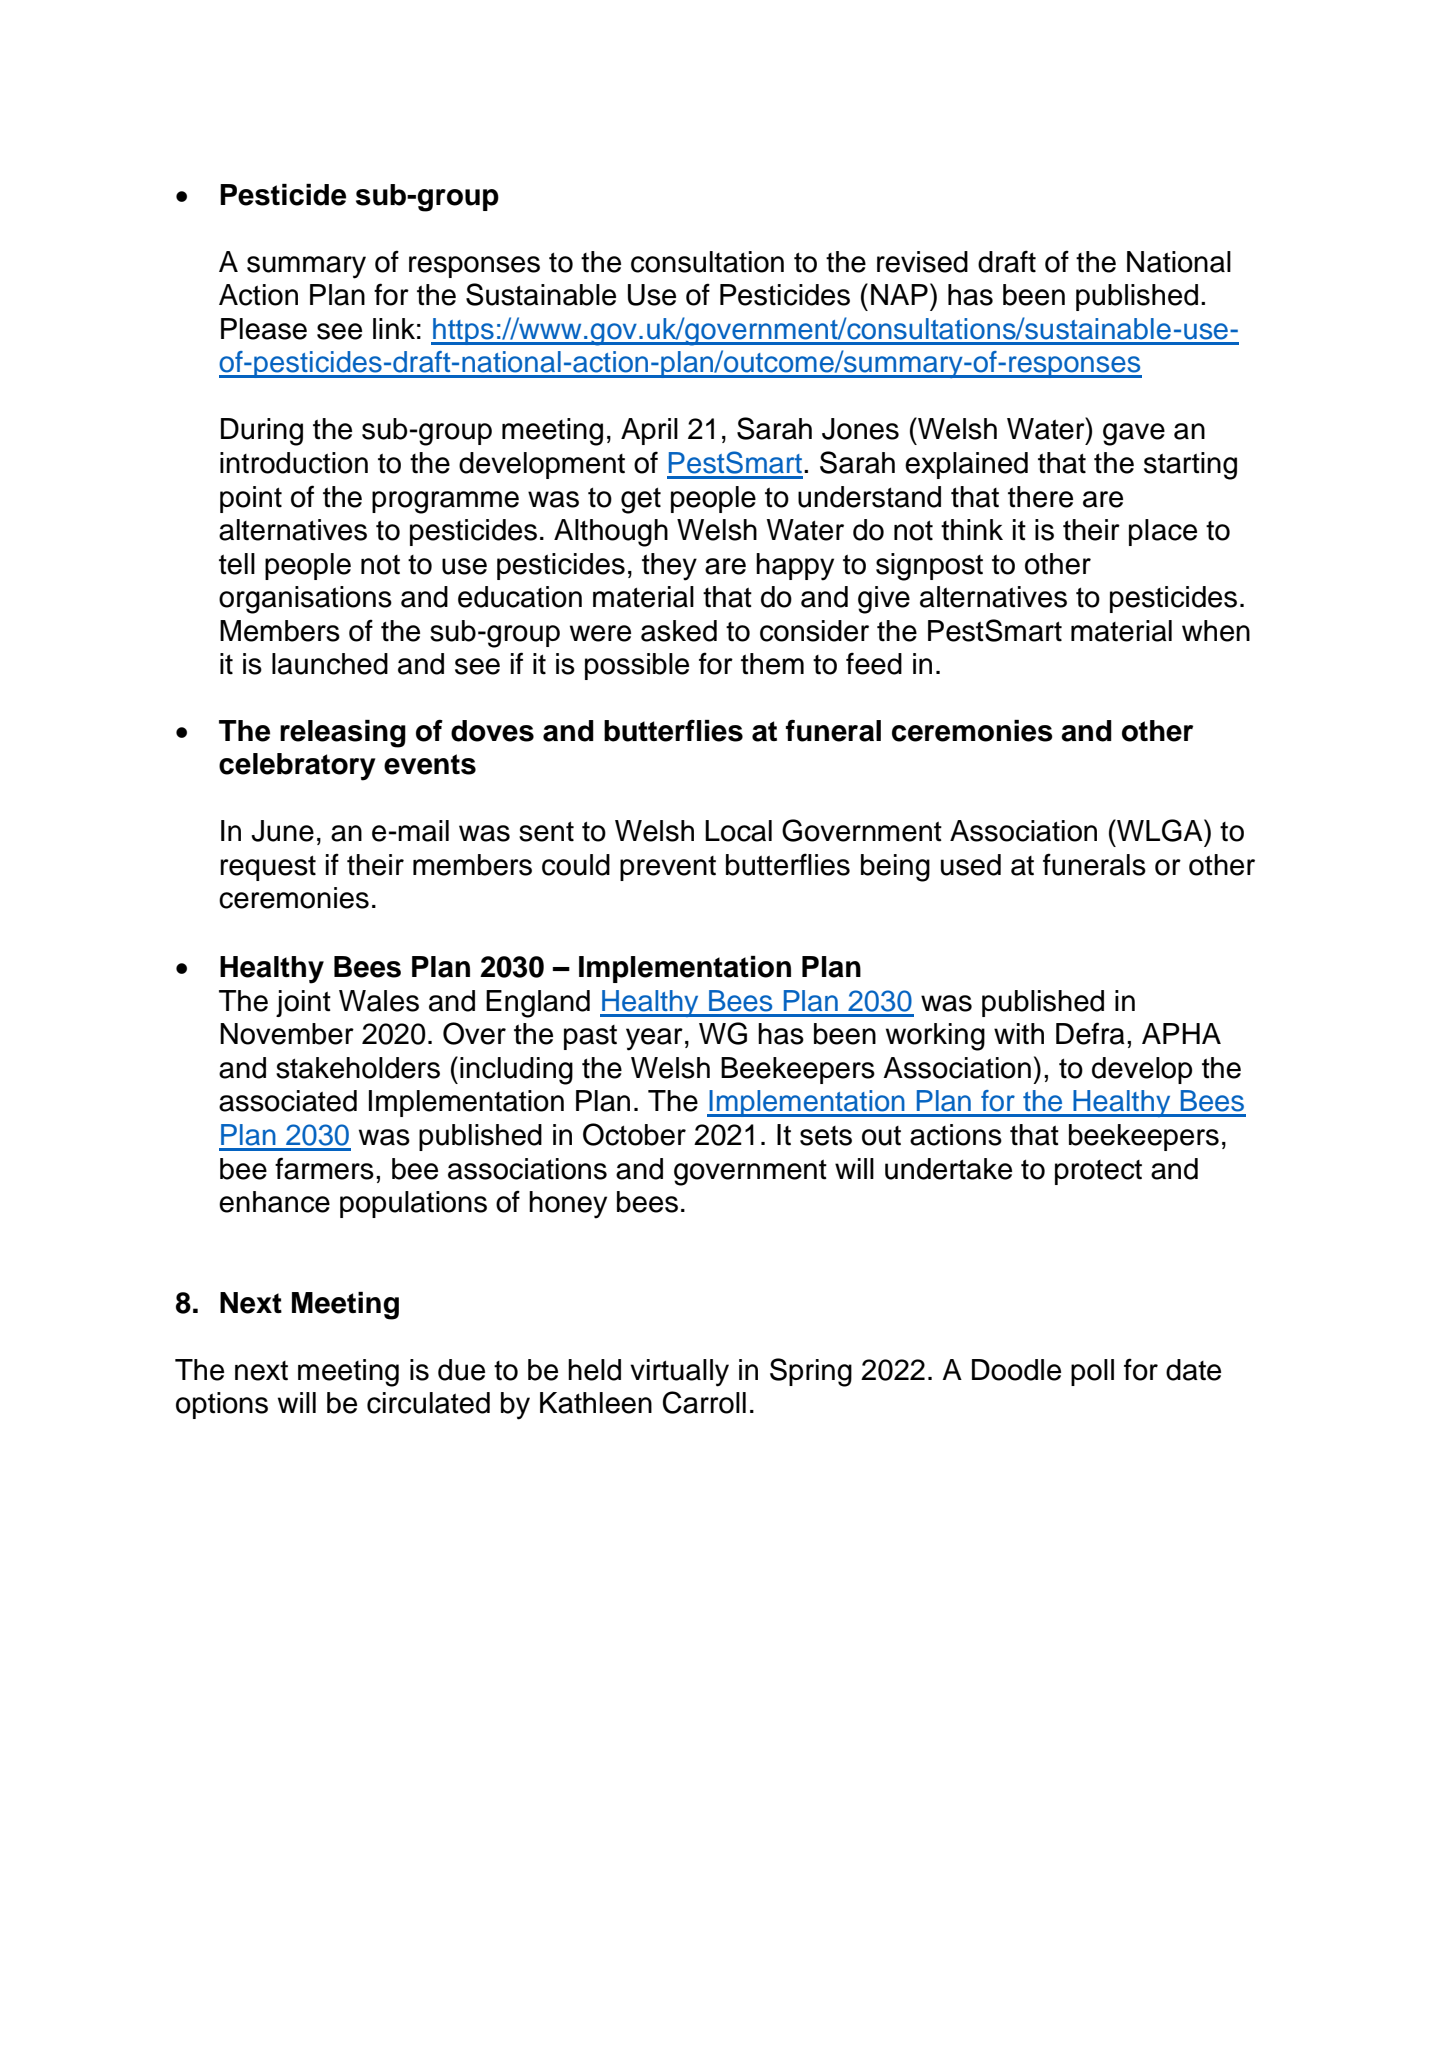 This screenshot has height=2047, width=1447. Describe the element at coordinates (634, 1134) in the screenshot. I see `October` at that location.
